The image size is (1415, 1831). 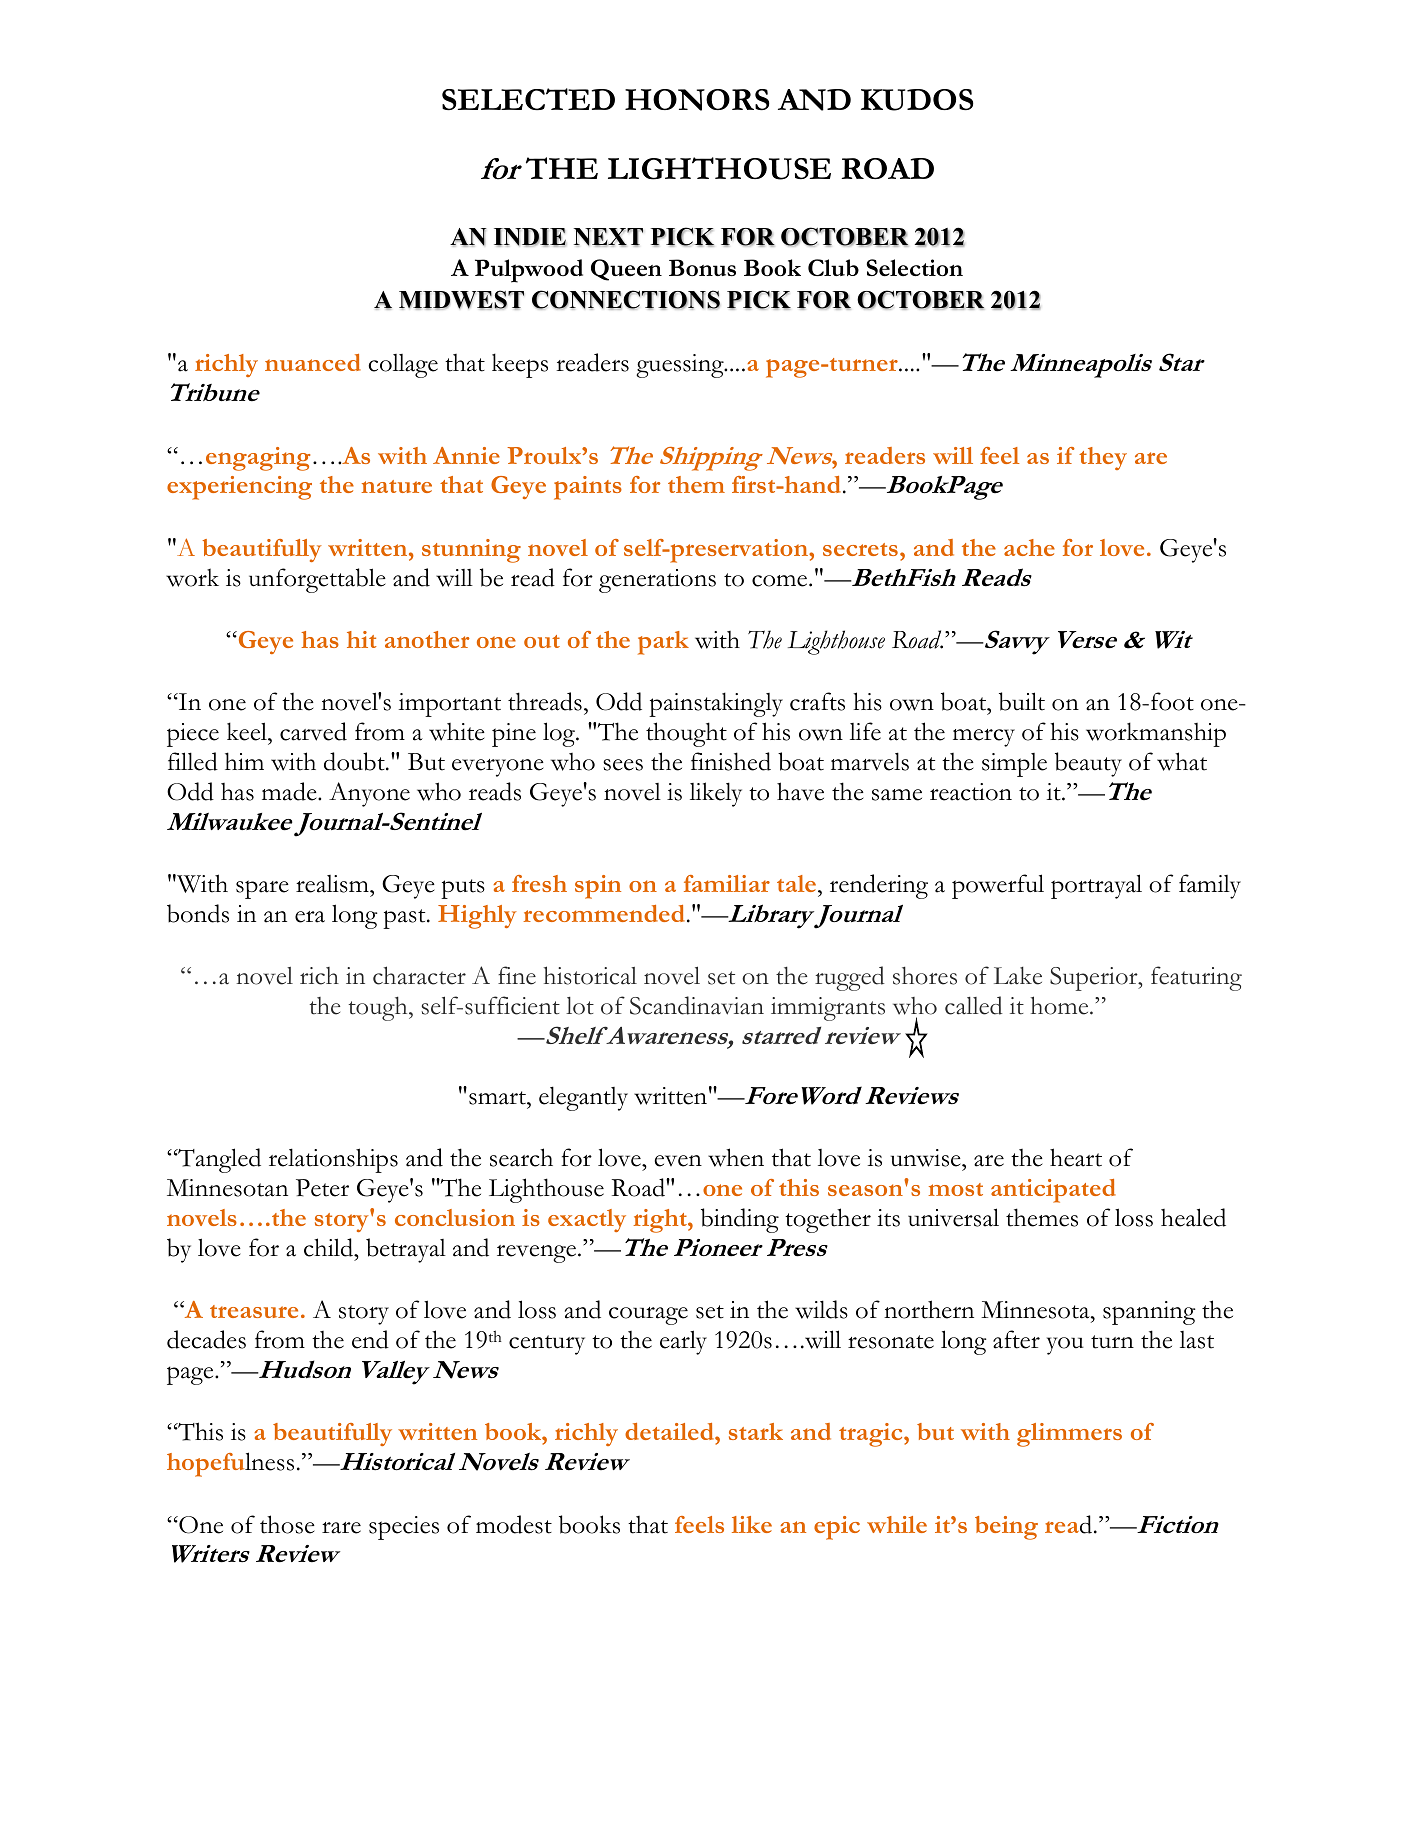 What do you see at coordinates (1069, 1435) in the screenshot?
I see `glimmers` at bounding box center [1069, 1435].
